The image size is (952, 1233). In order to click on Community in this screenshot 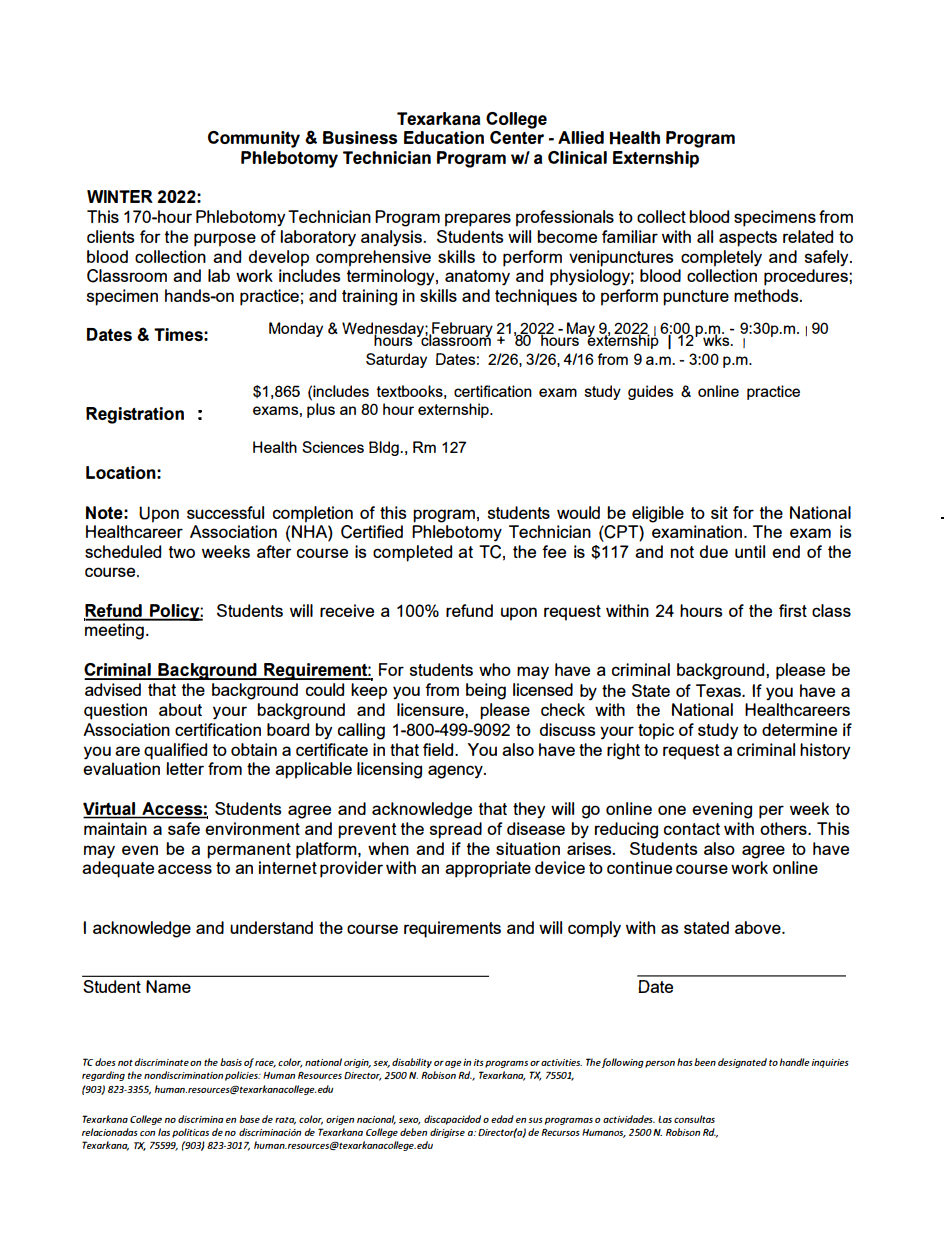, I will do `click(254, 139)`.
